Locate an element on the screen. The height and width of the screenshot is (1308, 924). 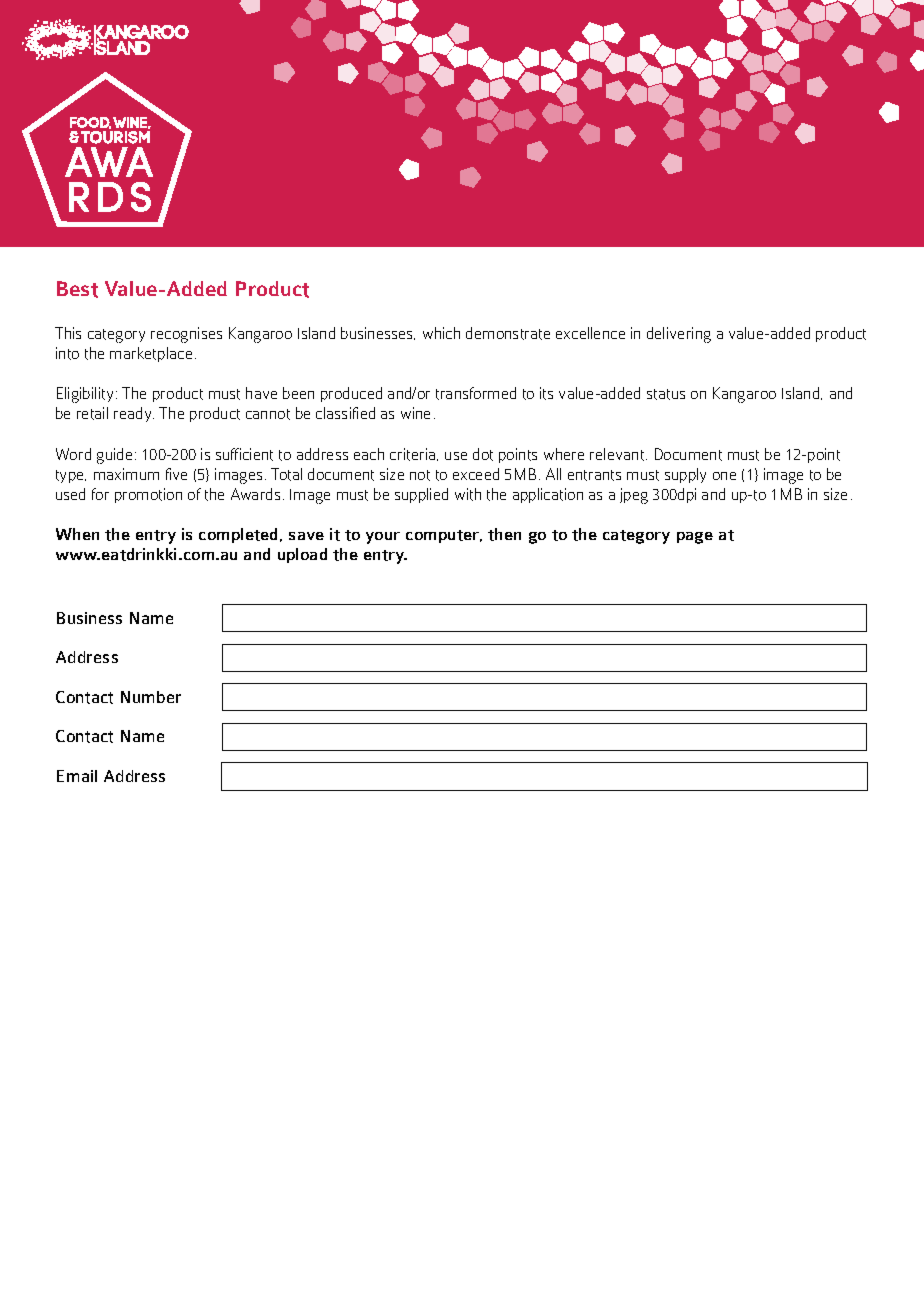
which is located at coordinates (441, 333).
